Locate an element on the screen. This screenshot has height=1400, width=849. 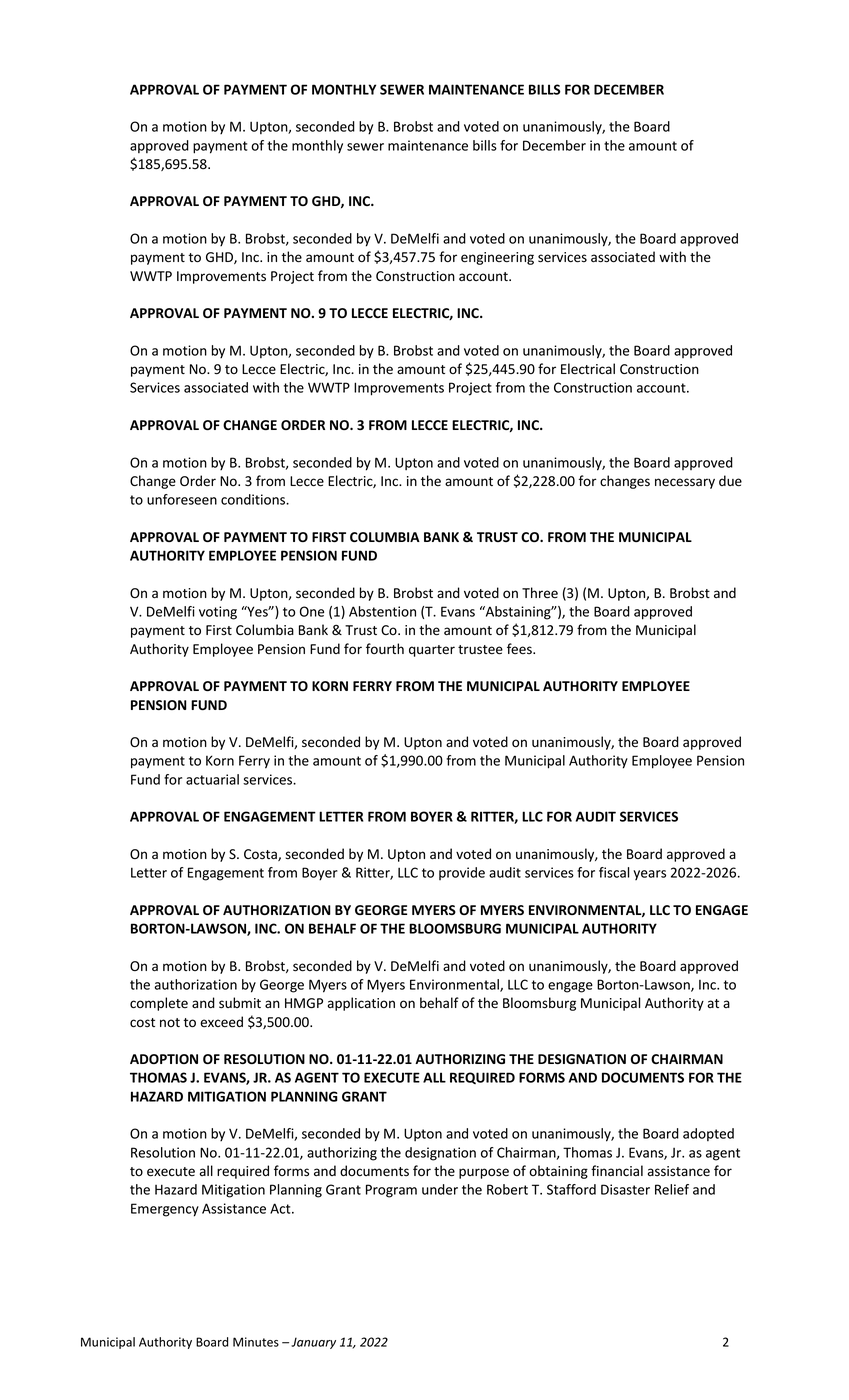
under is located at coordinates (440, 1189).
